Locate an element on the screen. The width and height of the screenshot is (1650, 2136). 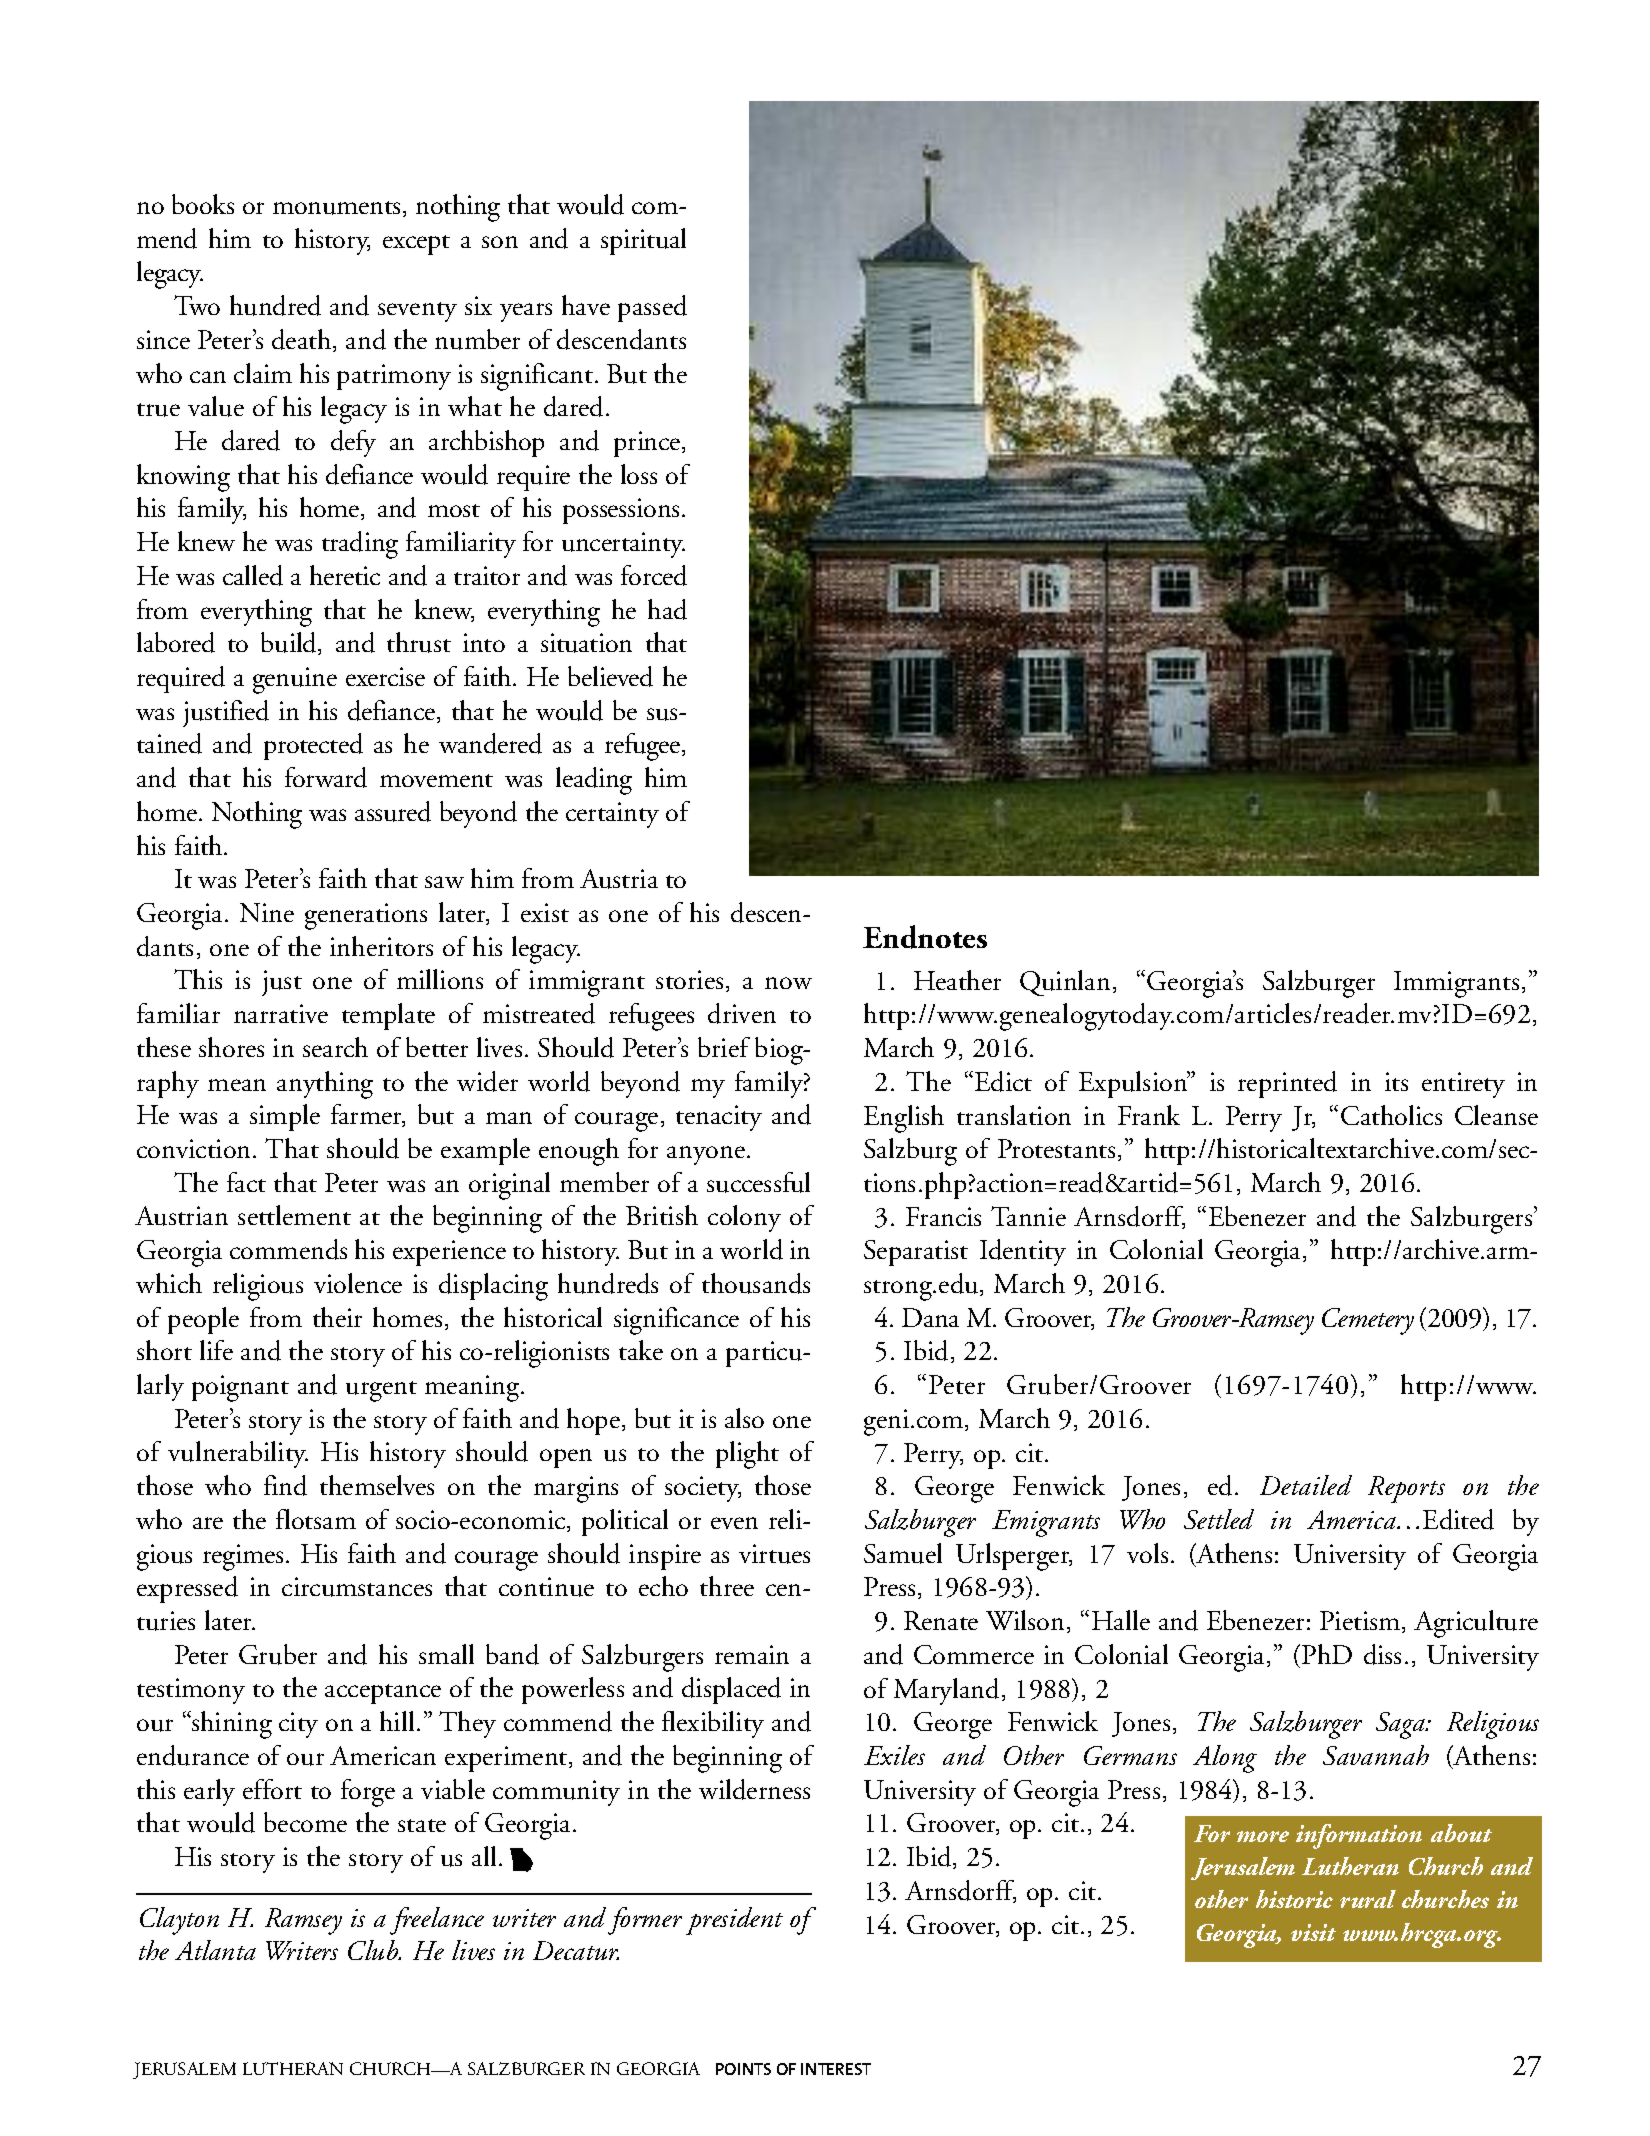
spiritual is located at coordinates (643, 241).
